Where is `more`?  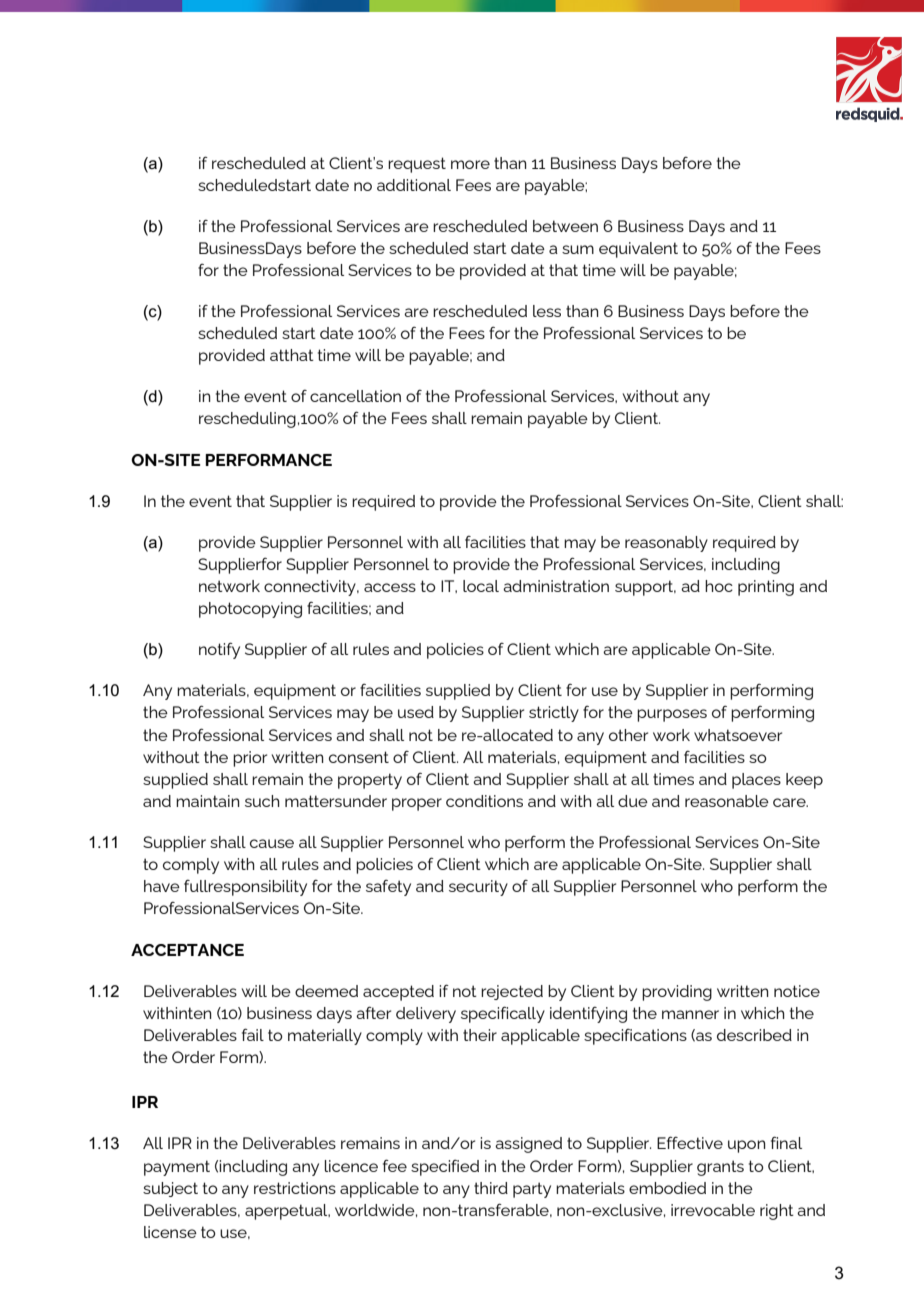 more is located at coordinates (470, 164).
